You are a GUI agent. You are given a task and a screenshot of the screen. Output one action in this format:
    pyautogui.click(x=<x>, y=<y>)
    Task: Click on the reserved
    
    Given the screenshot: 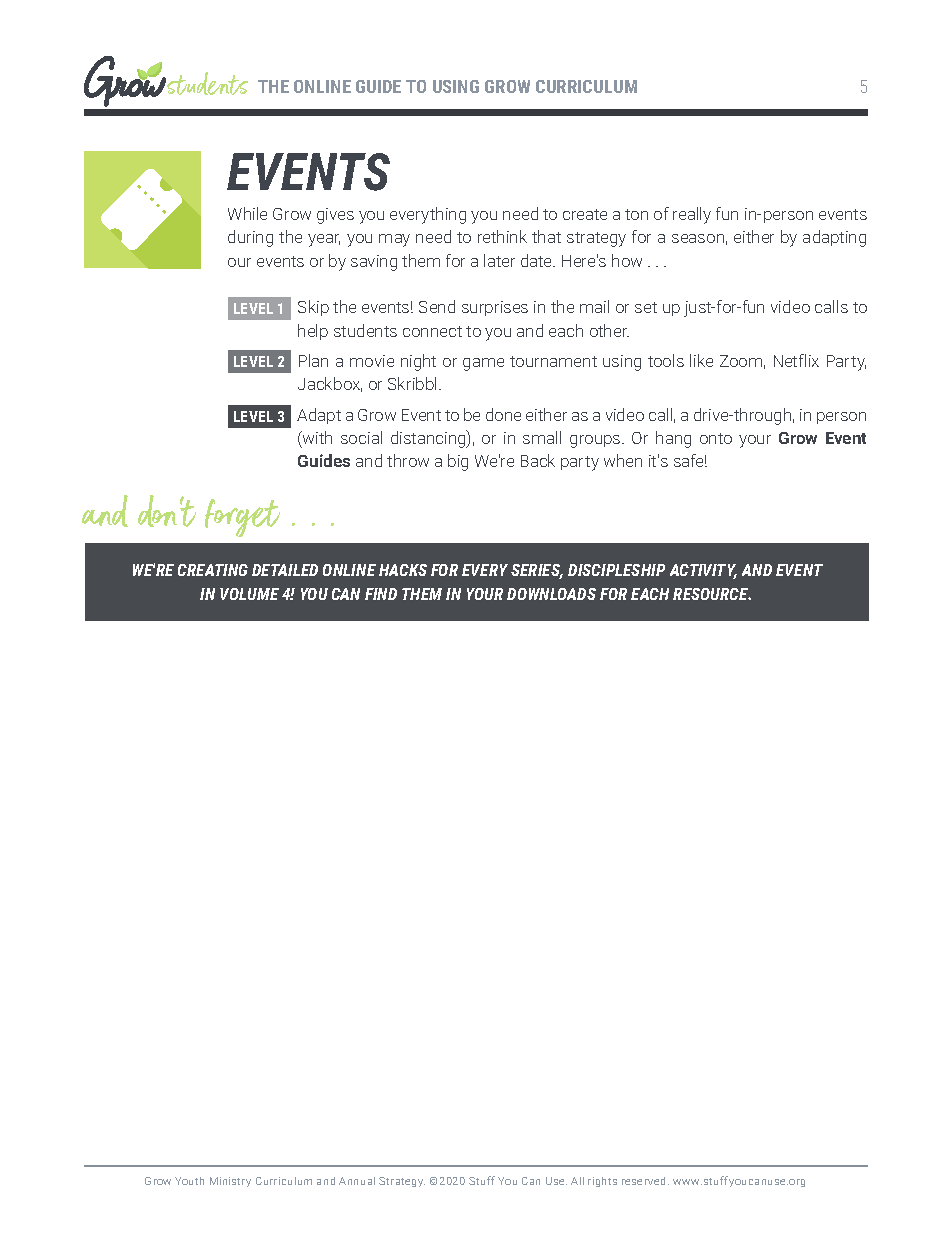 What is the action you would take?
    pyautogui.click(x=645, y=1181)
